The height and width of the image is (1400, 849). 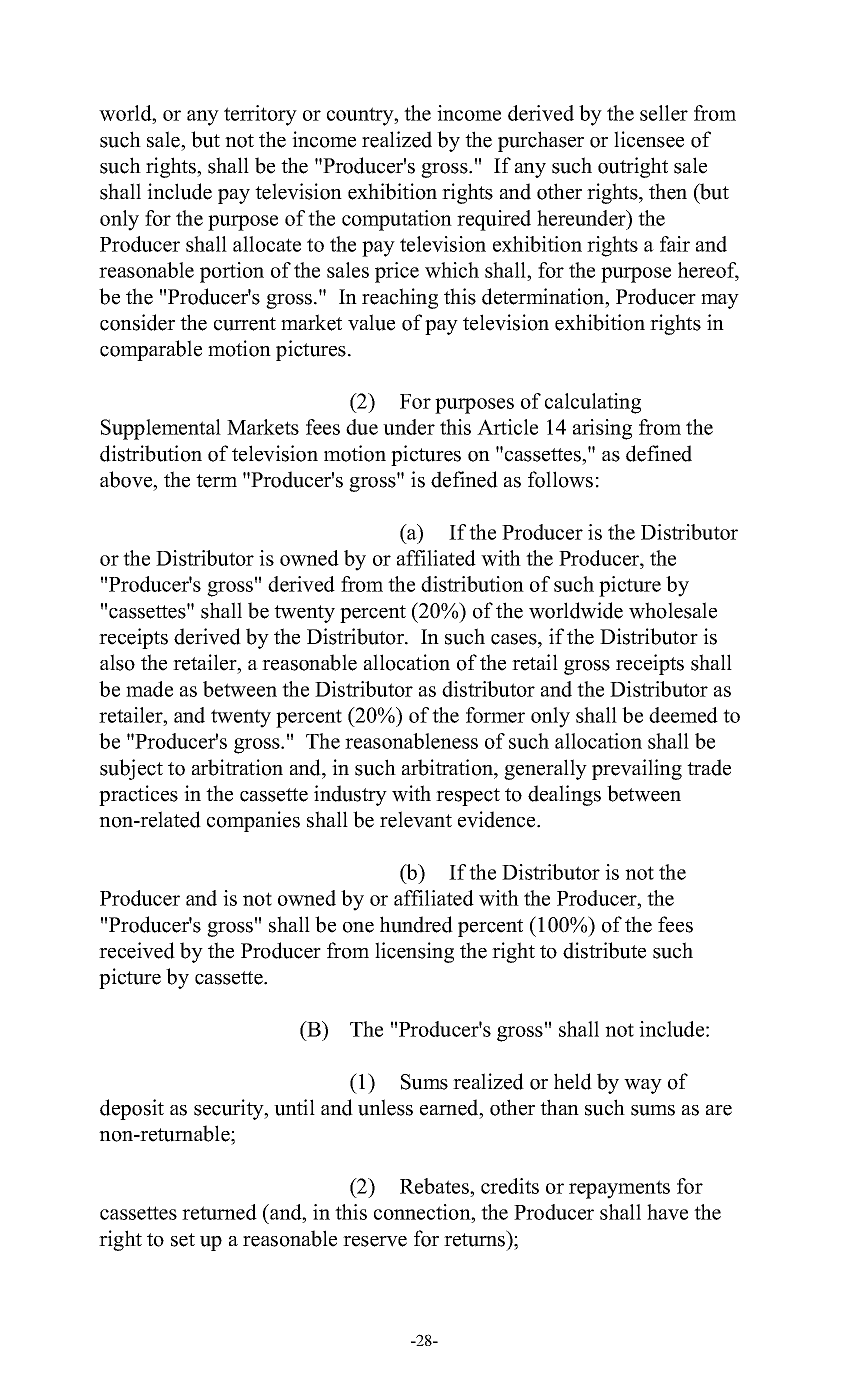 What do you see at coordinates (637, 769) in the image?
I see `prevailing` at bounding box center [637, 769].
